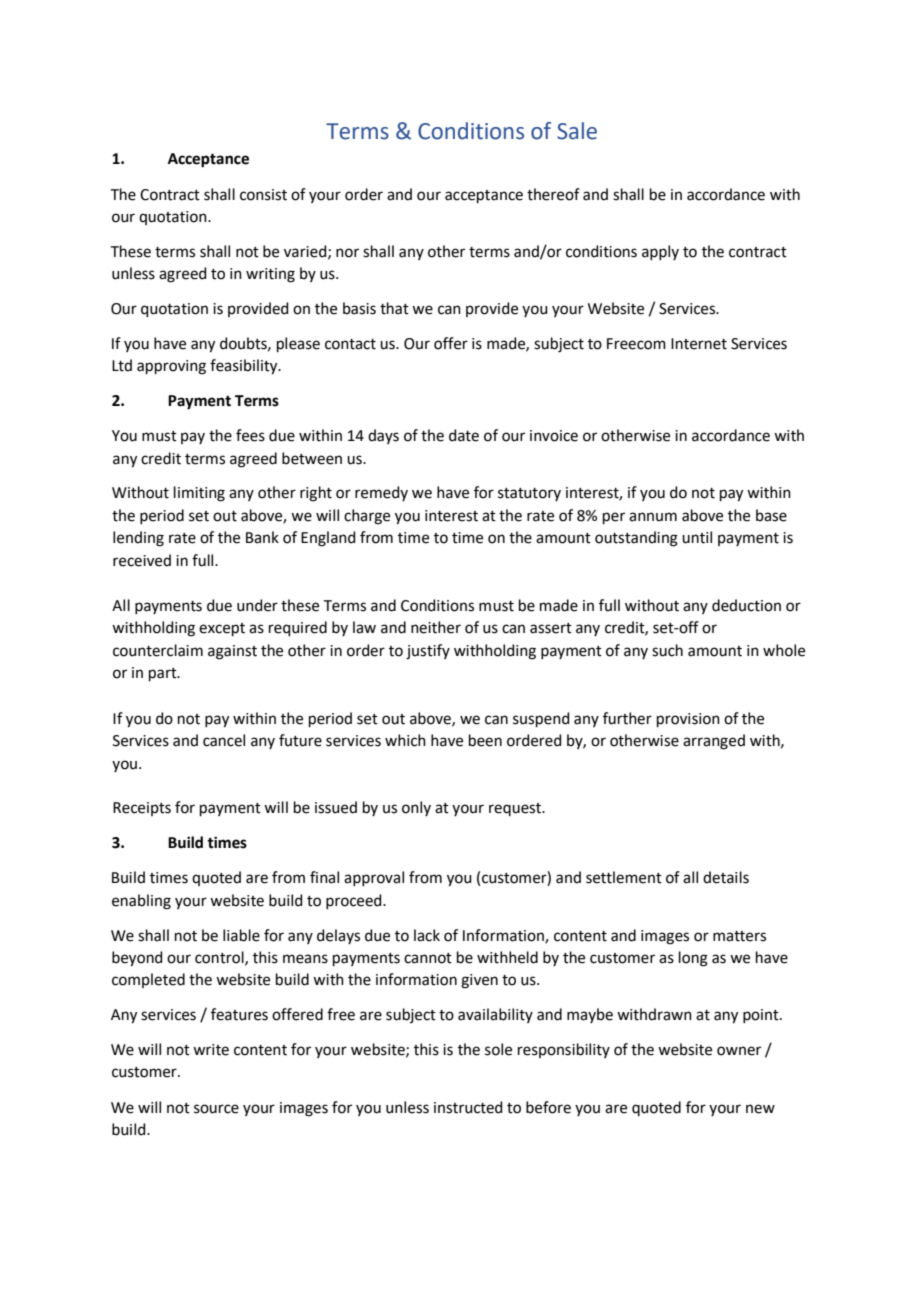  I want to click on deduction, so click(746, 605).
